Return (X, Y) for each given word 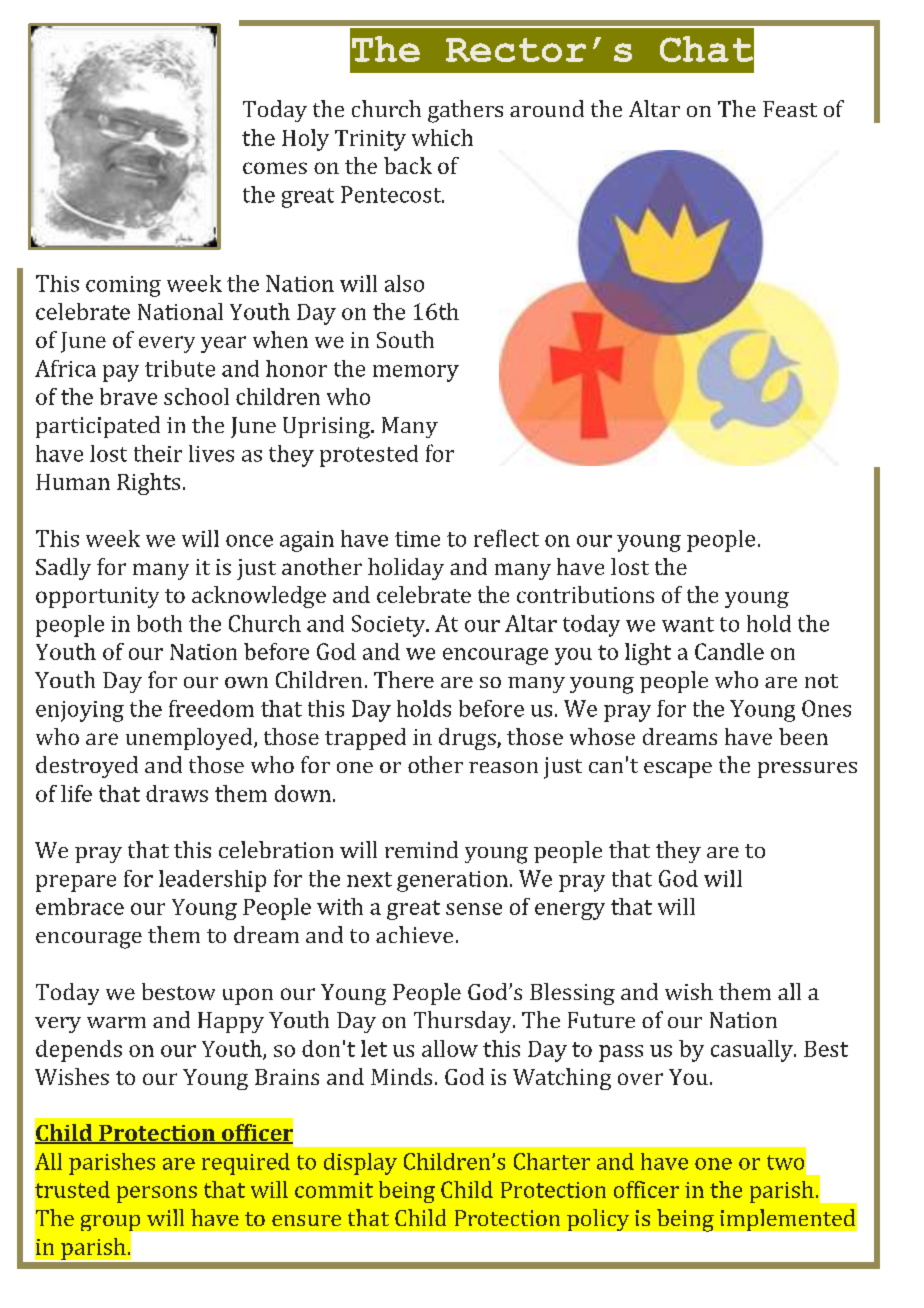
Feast (790, 109)
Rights (148, 484)
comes (275, 168)
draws (177, 793)
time (417, 539)
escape (678, 770)
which (442, 137)
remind (421, 849)
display (360, 1164)
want (688, 624)
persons (157, 1194)
